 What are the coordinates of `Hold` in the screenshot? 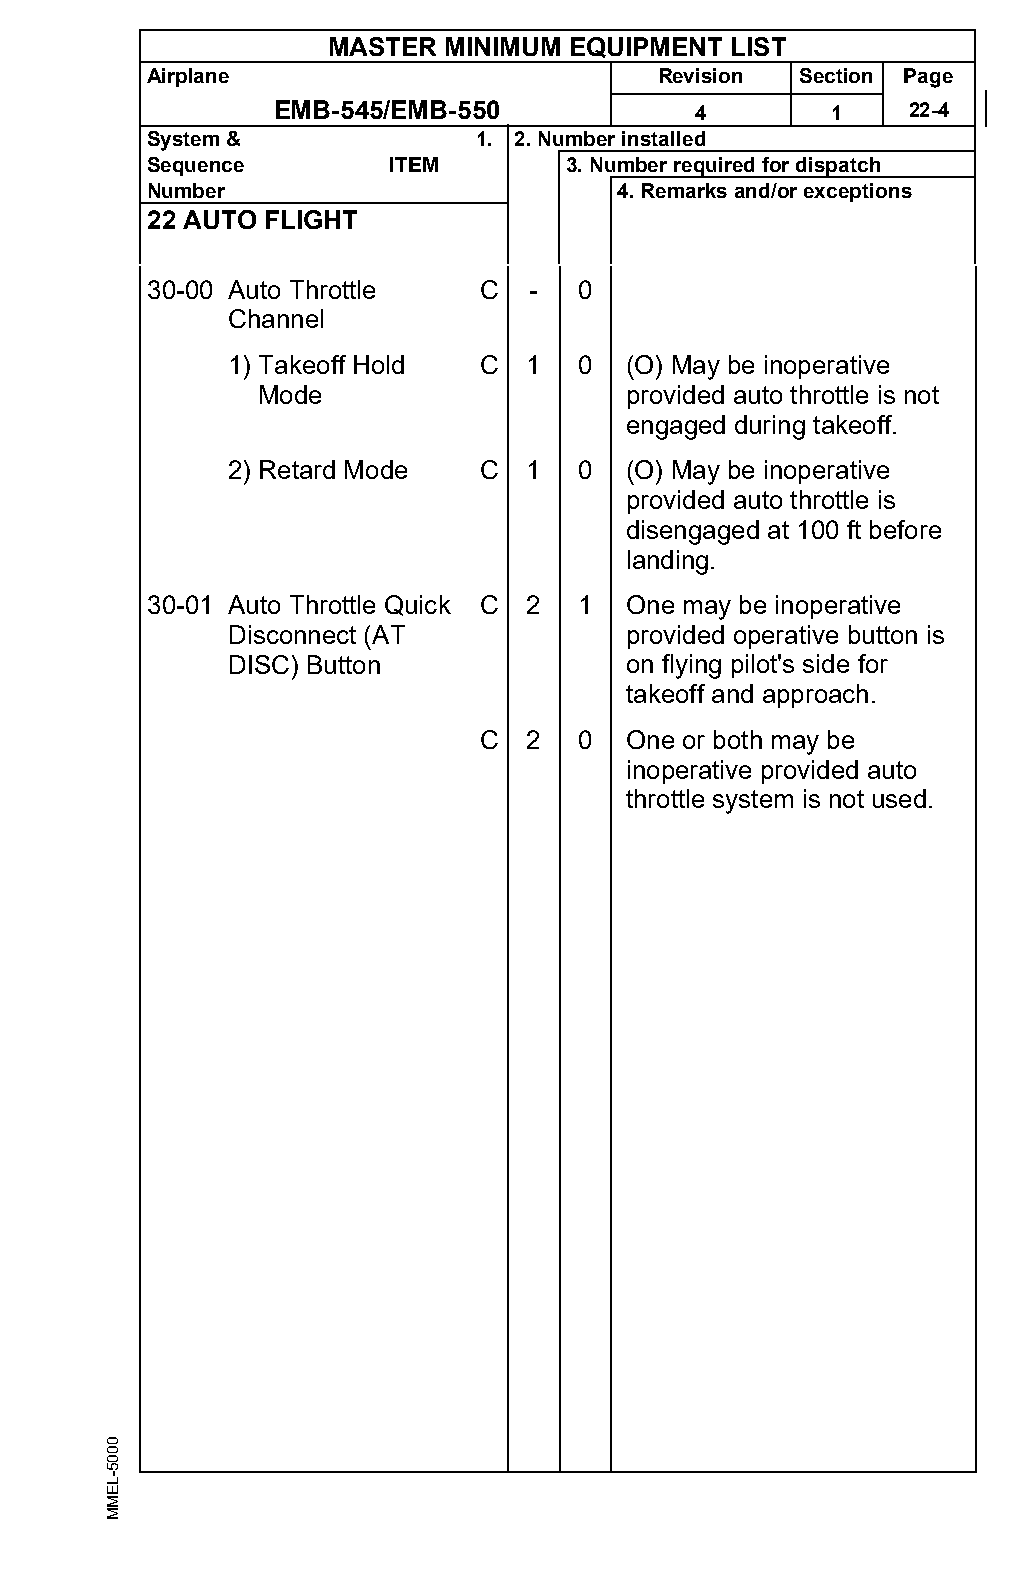 It's located at (379, 364).
